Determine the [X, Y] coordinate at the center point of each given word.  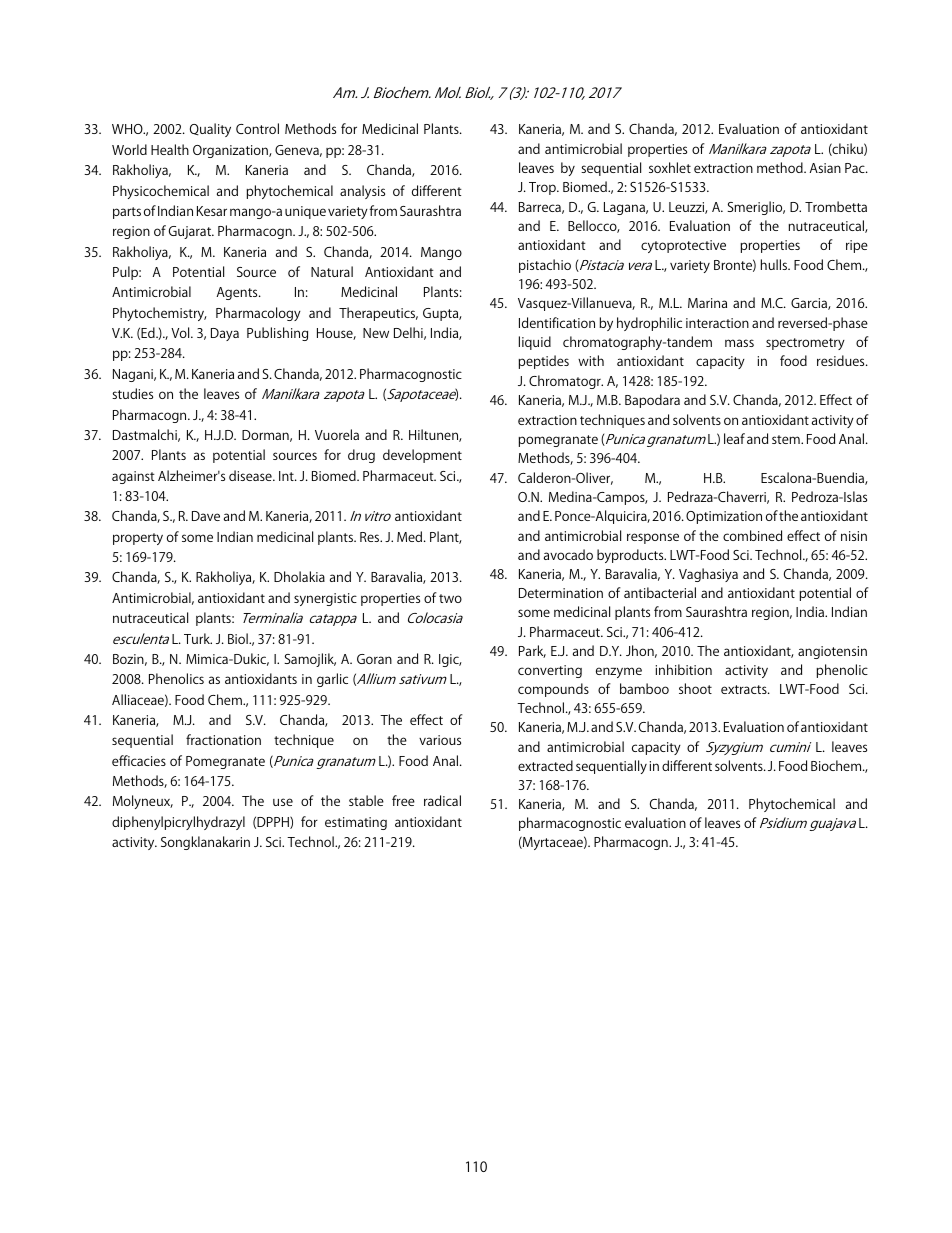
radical [442, 800]
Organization [231, 151]
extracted [545, 765]
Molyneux [143, 802]
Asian [825, 168]
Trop [543, 188]
